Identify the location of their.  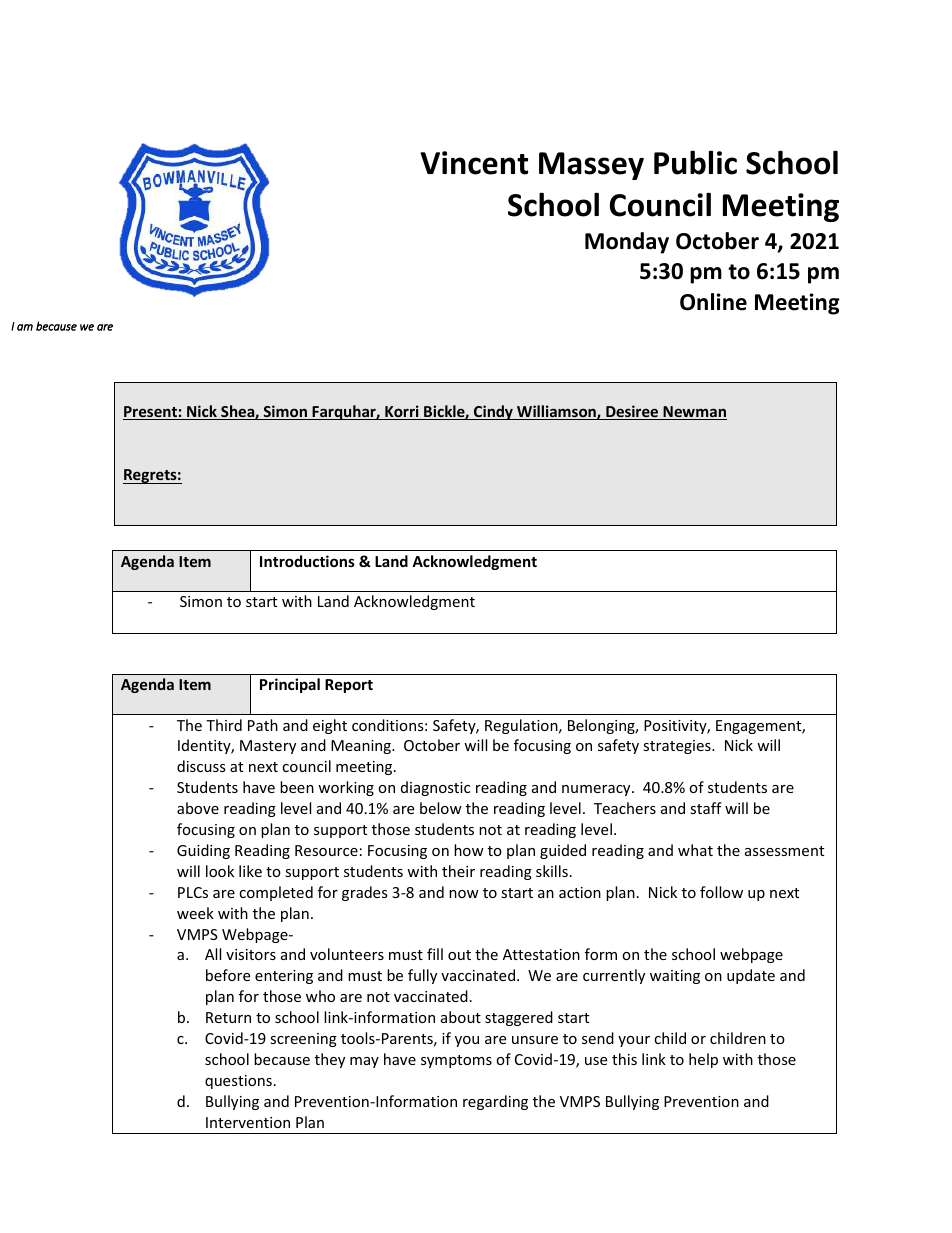
(458, 871).
